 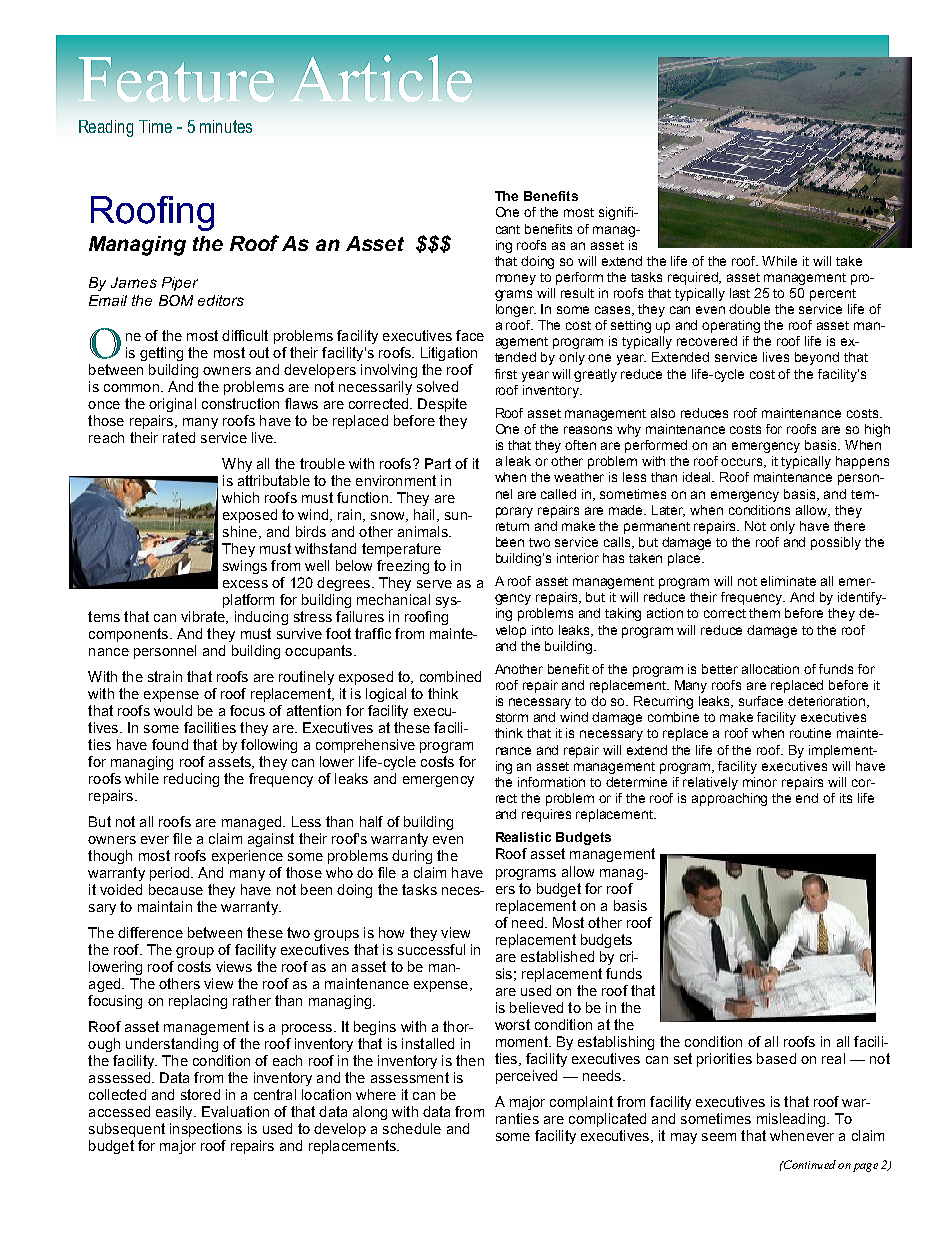 What do you see at coordinates (694, 278) in the screenshot?
I see `required` at bounding box center [694, 278].
